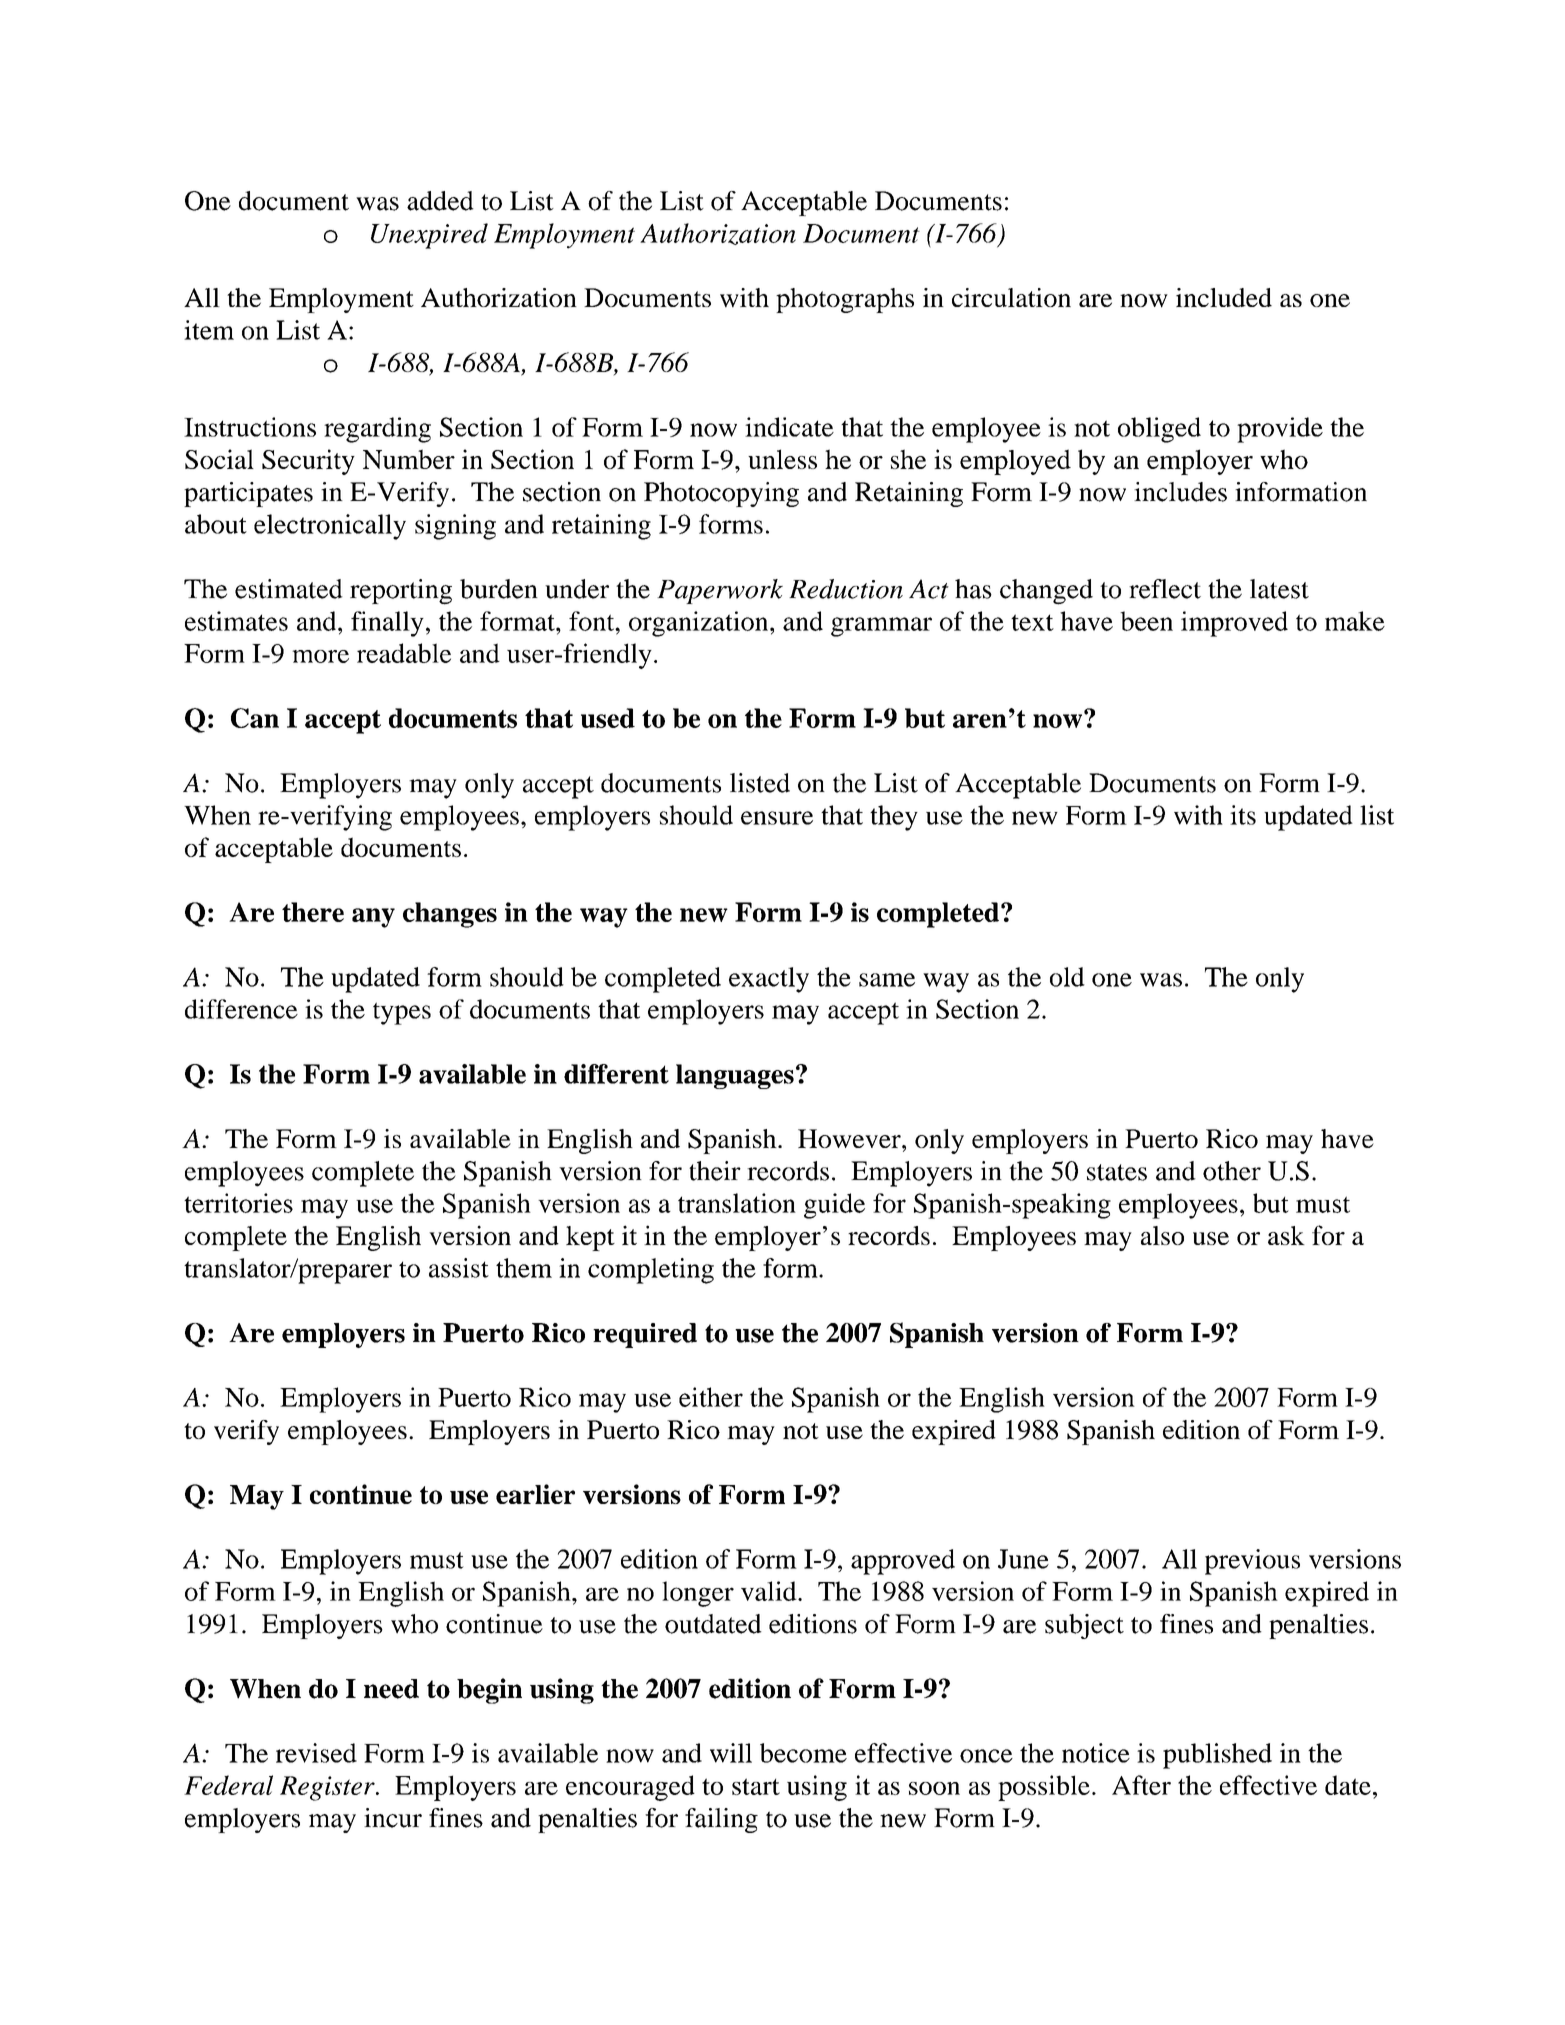 The height and width of the document is (2025, 1565). Describe the element at coordinates (756, 1786) in the document. I see `start` at that location.
